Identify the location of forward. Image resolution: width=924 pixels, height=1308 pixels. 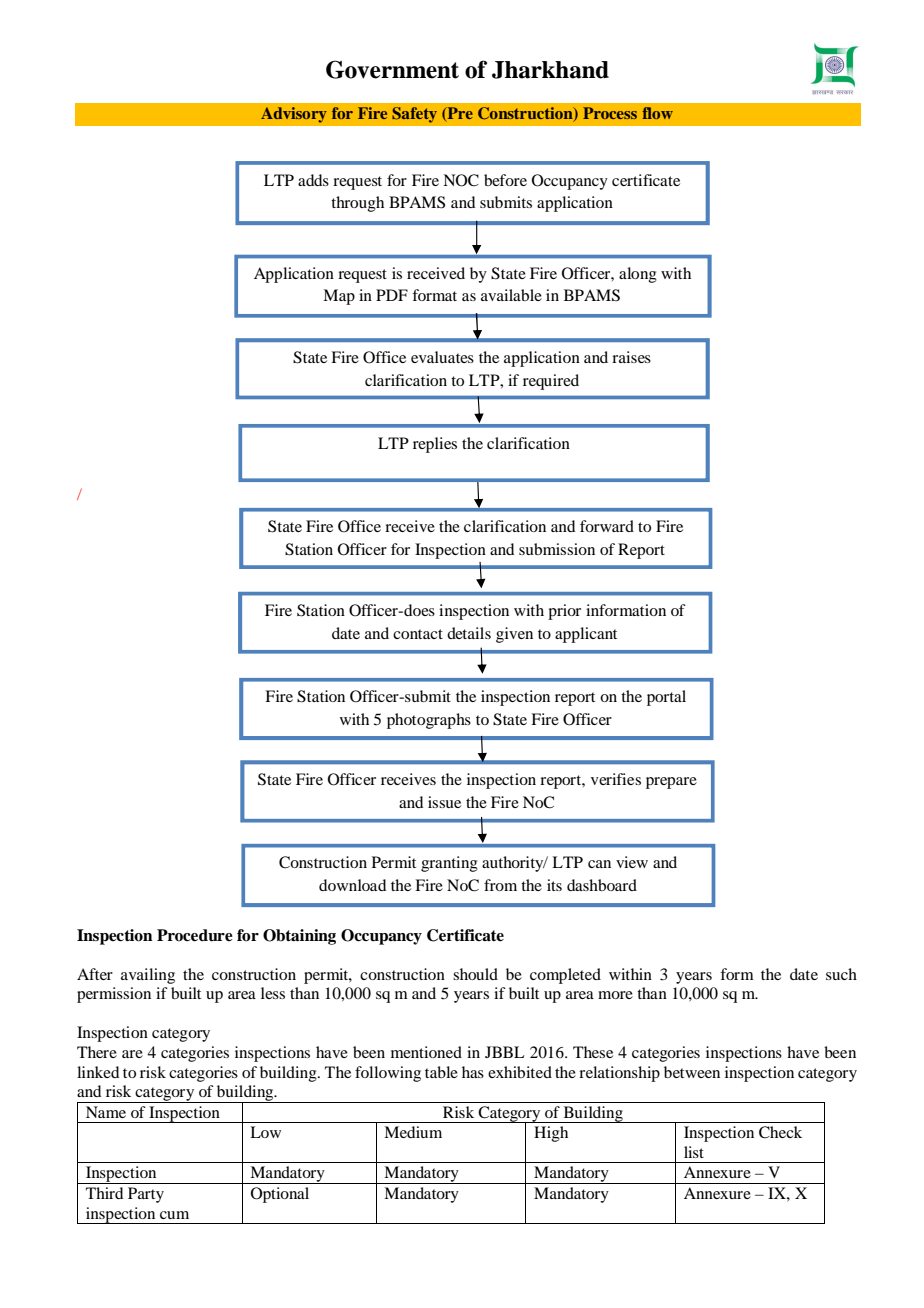
(607, 526).
